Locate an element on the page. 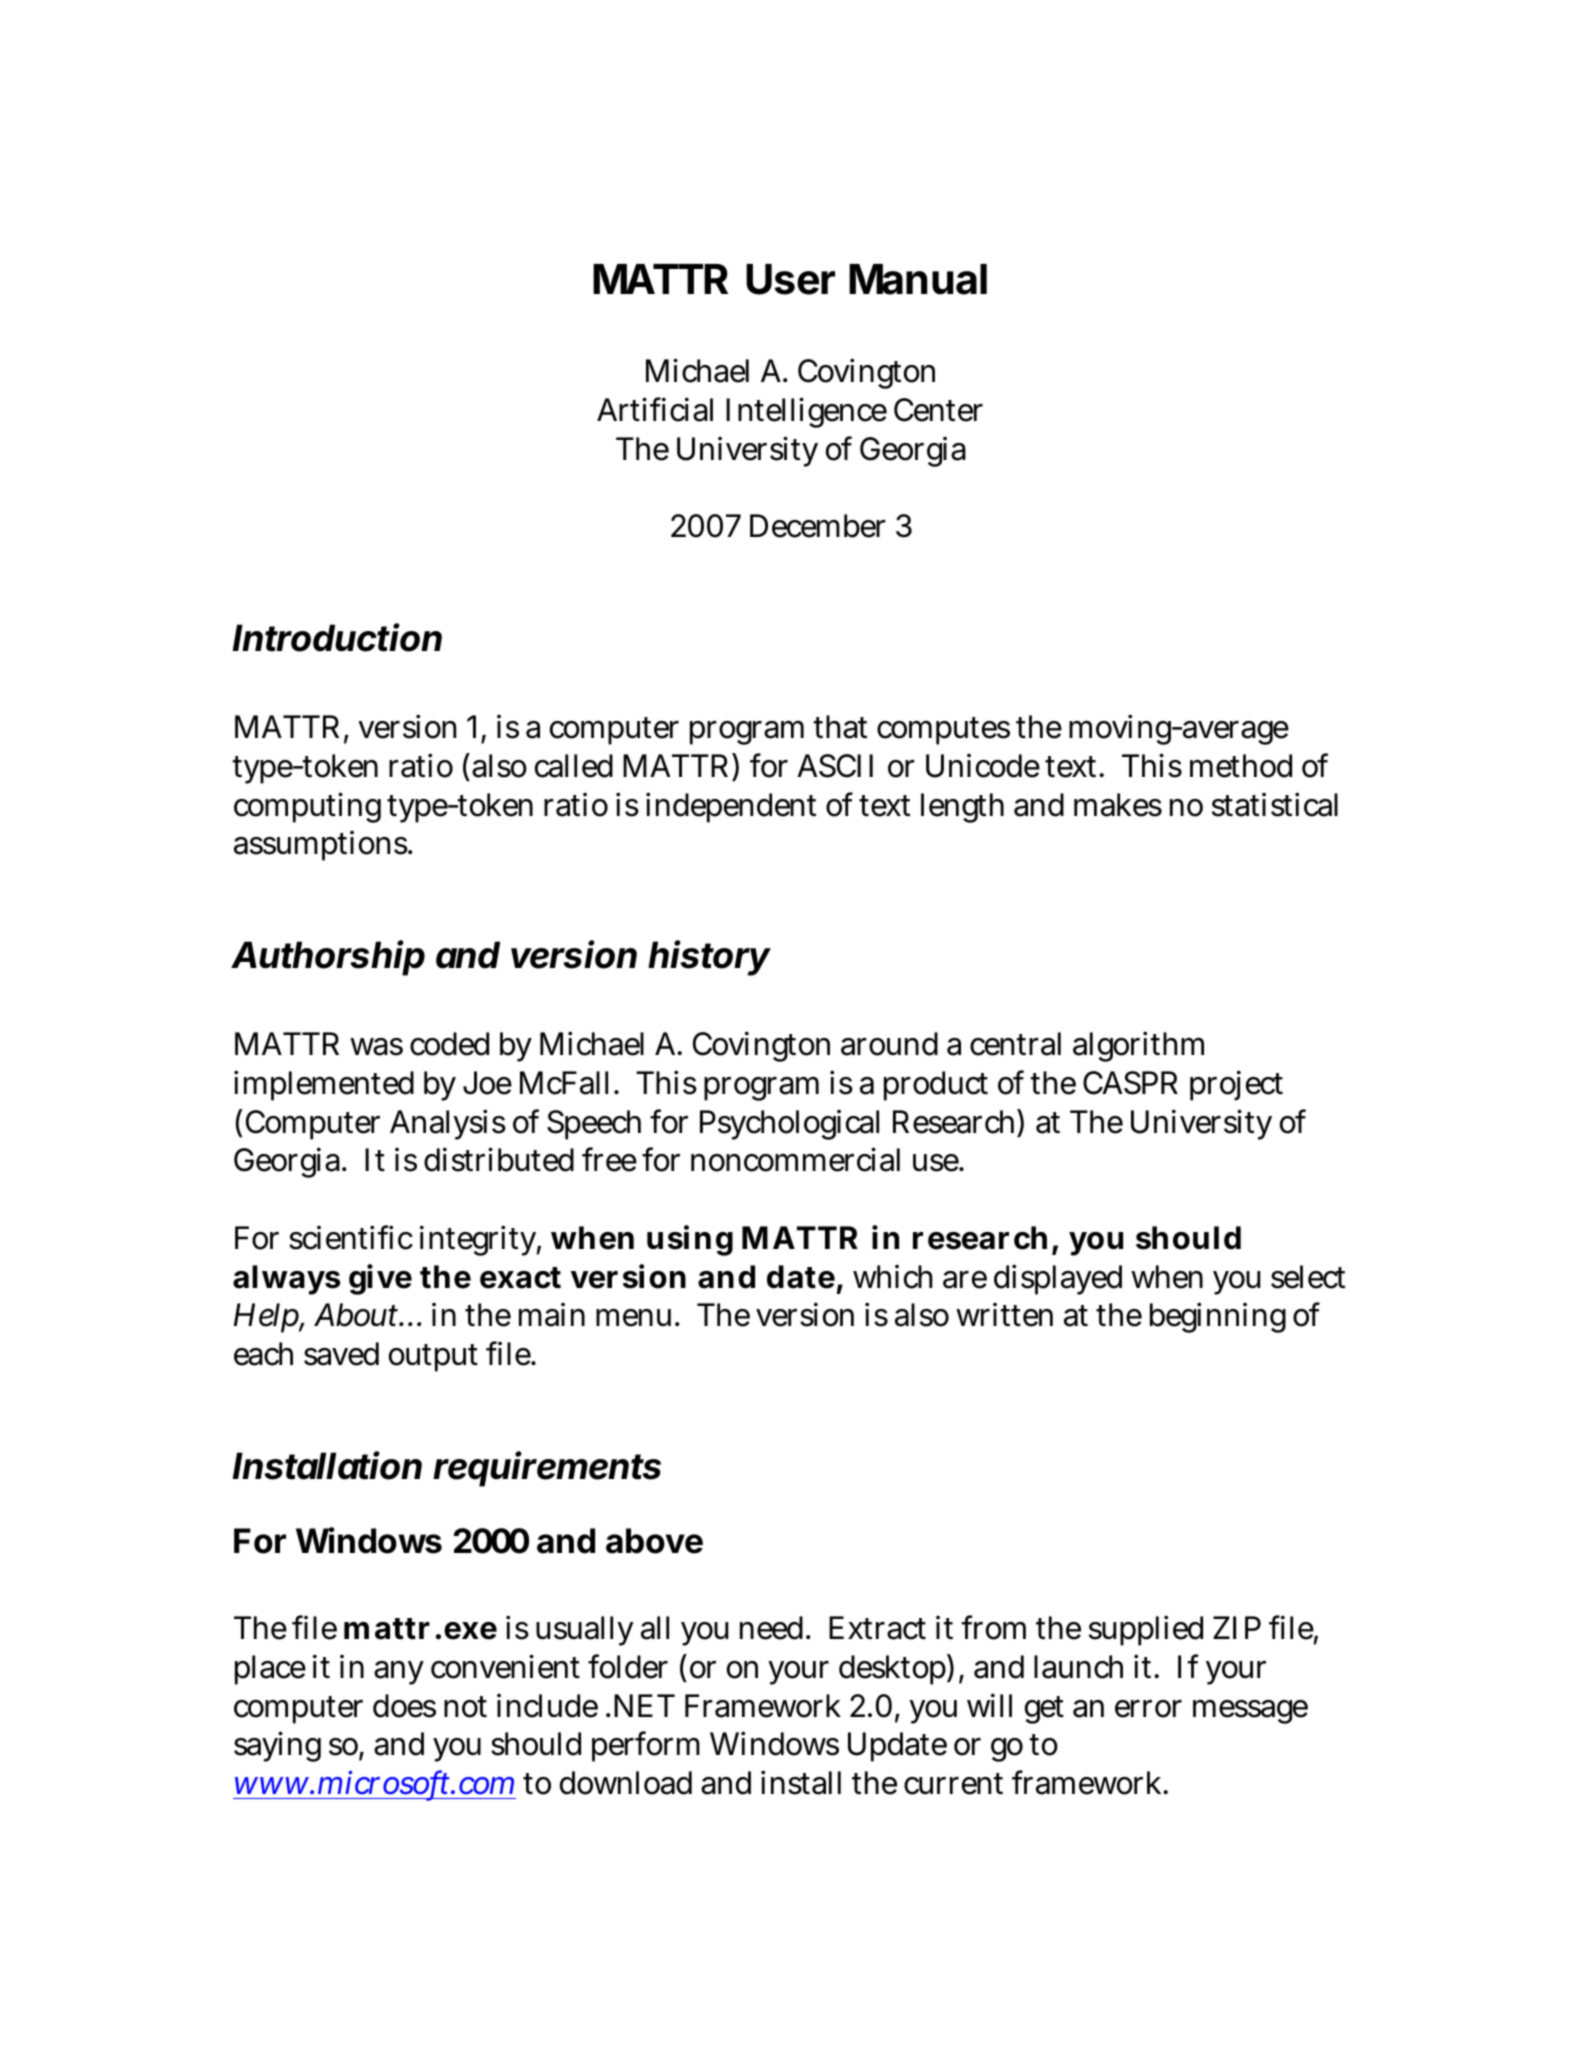 This page has height=2046, width=1581. Artificial is located at coordinates (655, 409).
